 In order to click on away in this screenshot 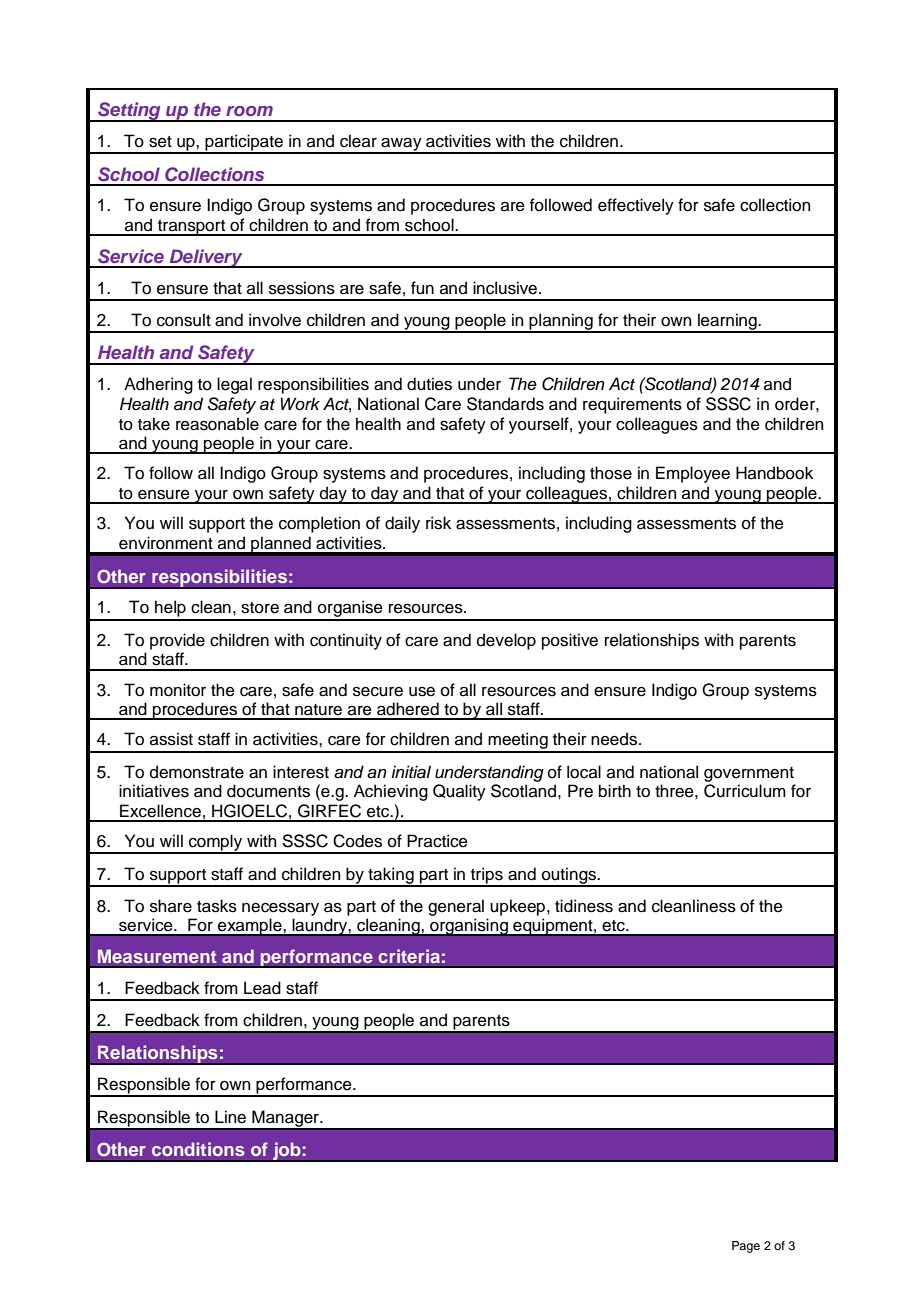, I will do `click(401, 145)`.
